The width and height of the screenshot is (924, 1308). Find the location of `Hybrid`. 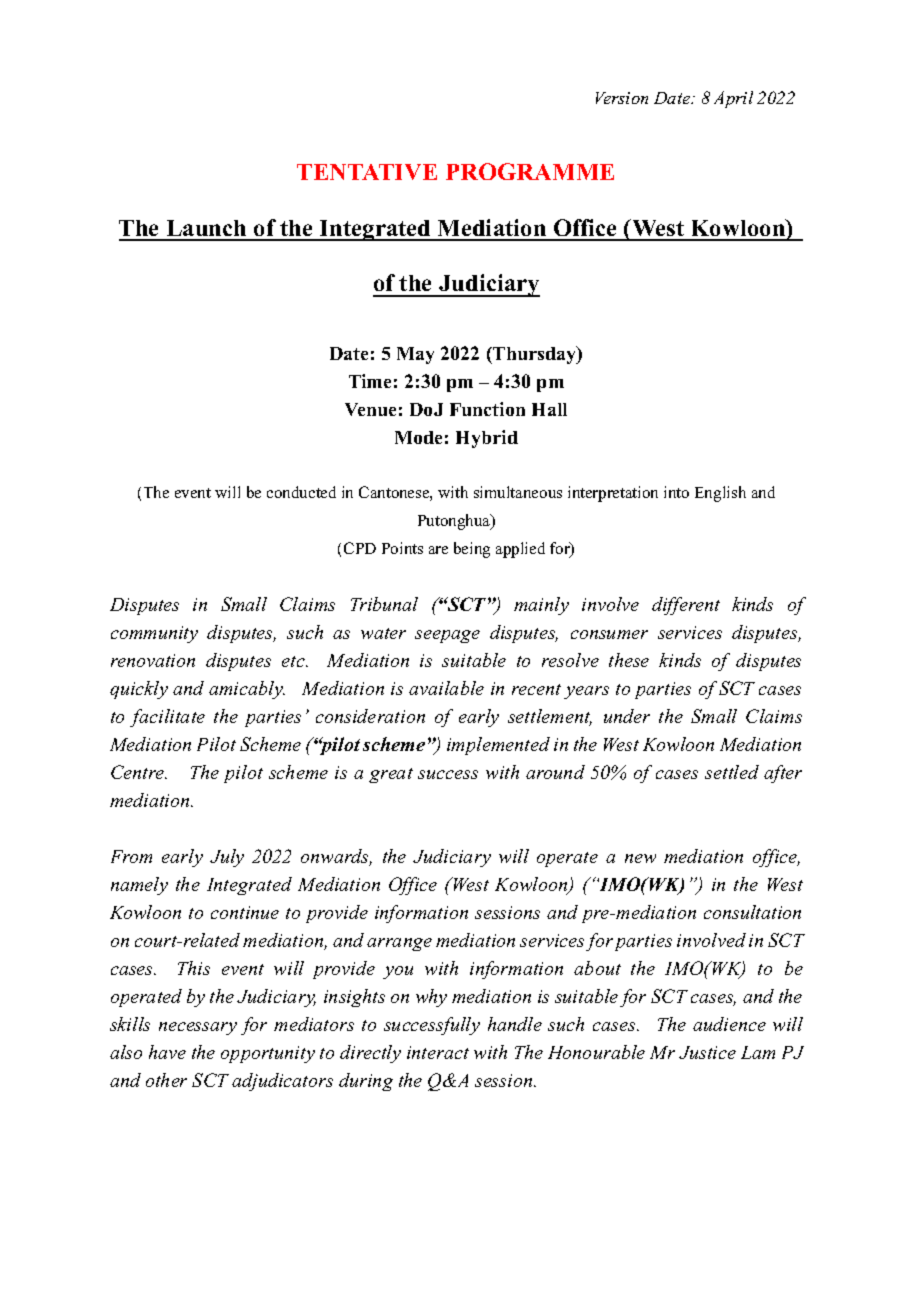

Hybrid is located at coordinates (487, 439).
